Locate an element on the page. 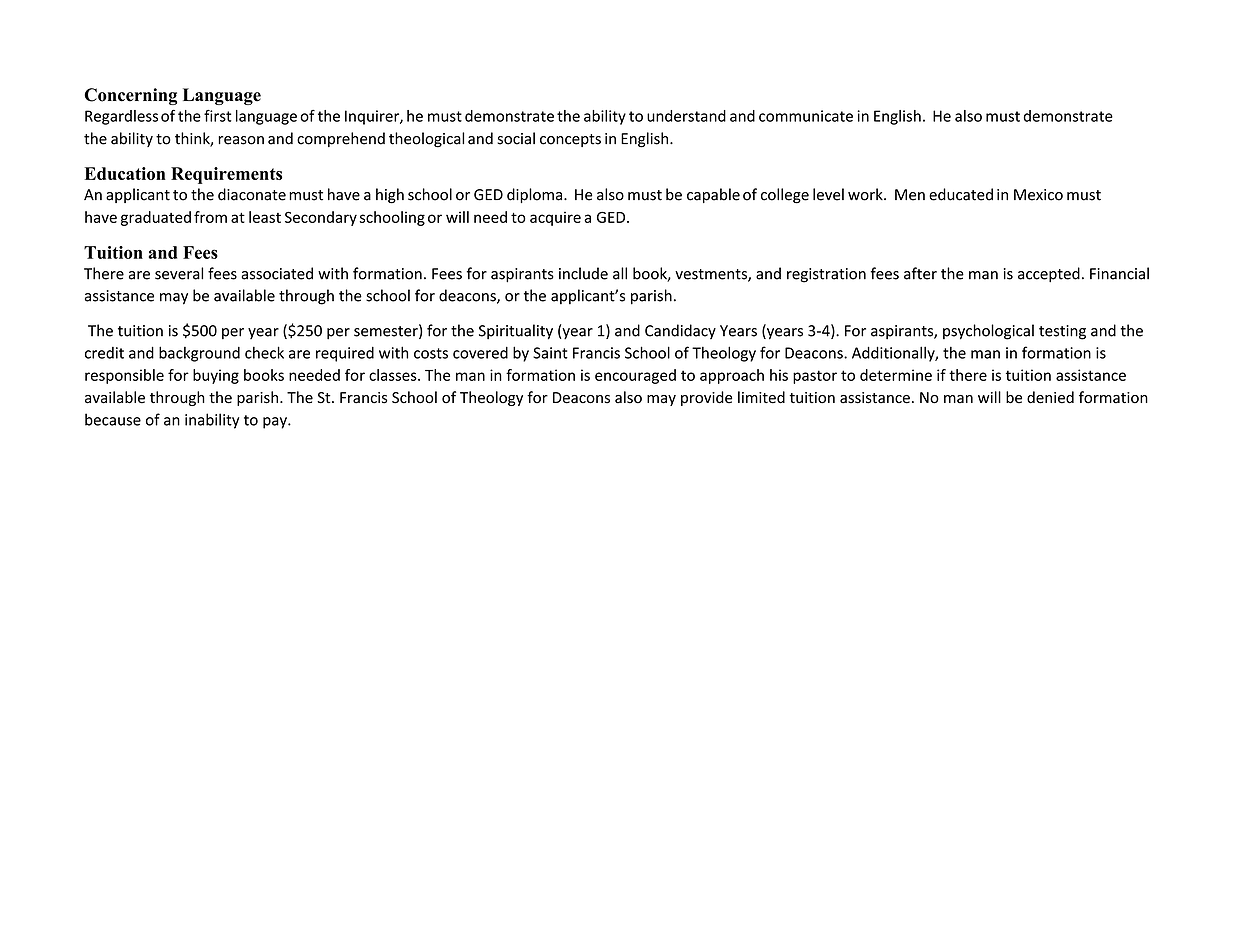 The image size is (1233, 952). understand is located at coordinates (686, 116).
